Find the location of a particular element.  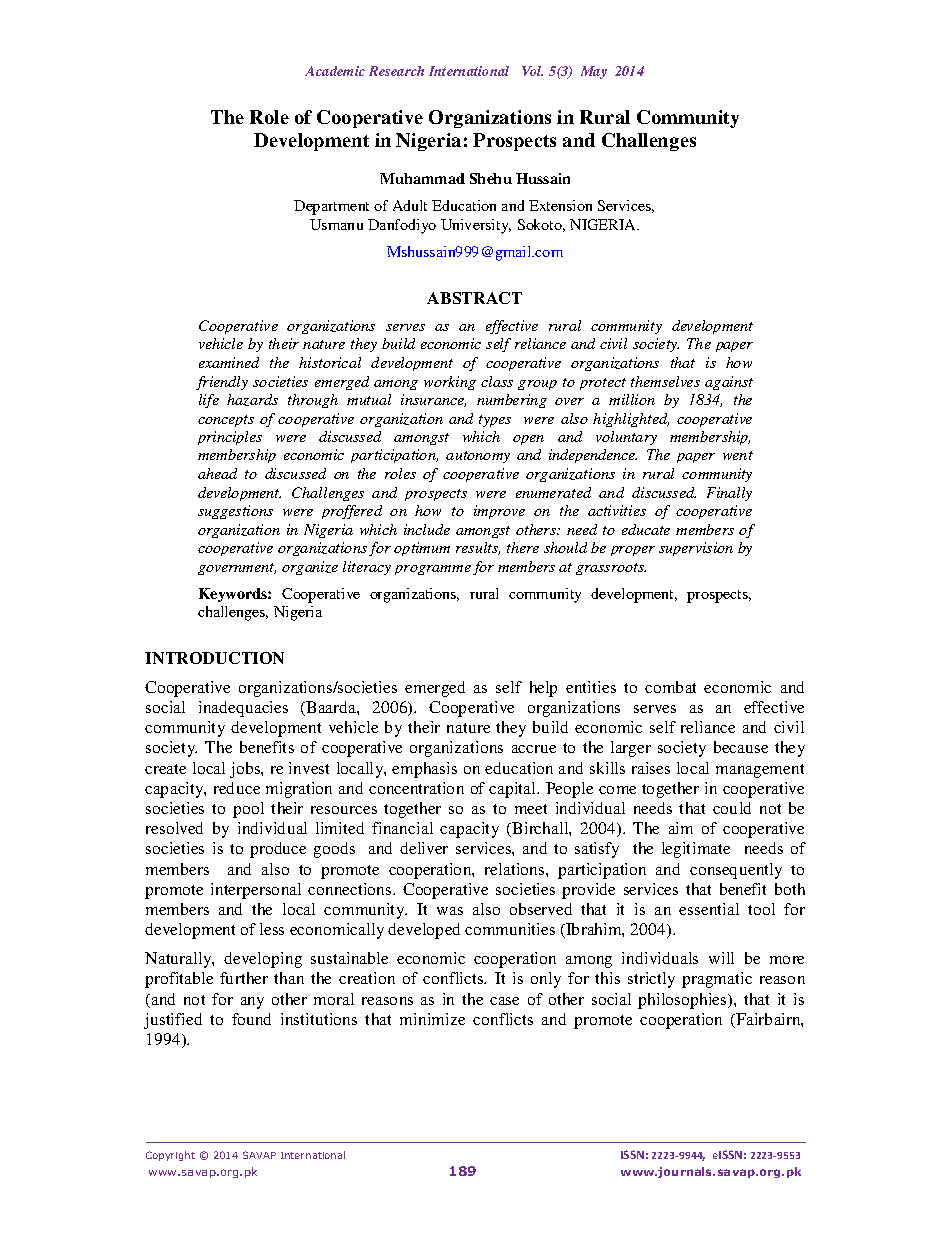

interpersonal is located at coordinates (256, 891).
